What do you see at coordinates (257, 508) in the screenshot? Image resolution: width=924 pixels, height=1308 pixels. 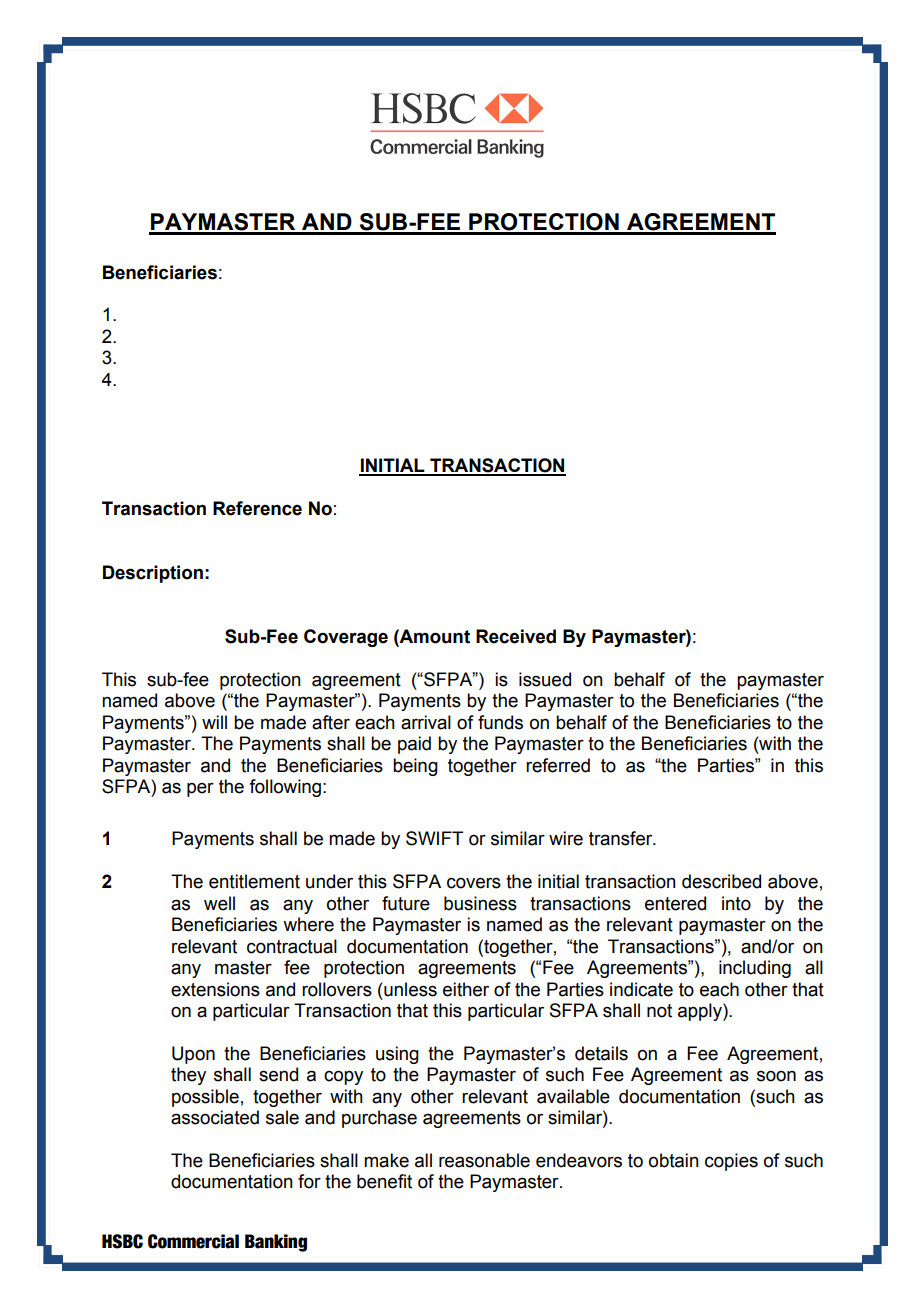 I see `Reference` at bounding box center [257, 508].
